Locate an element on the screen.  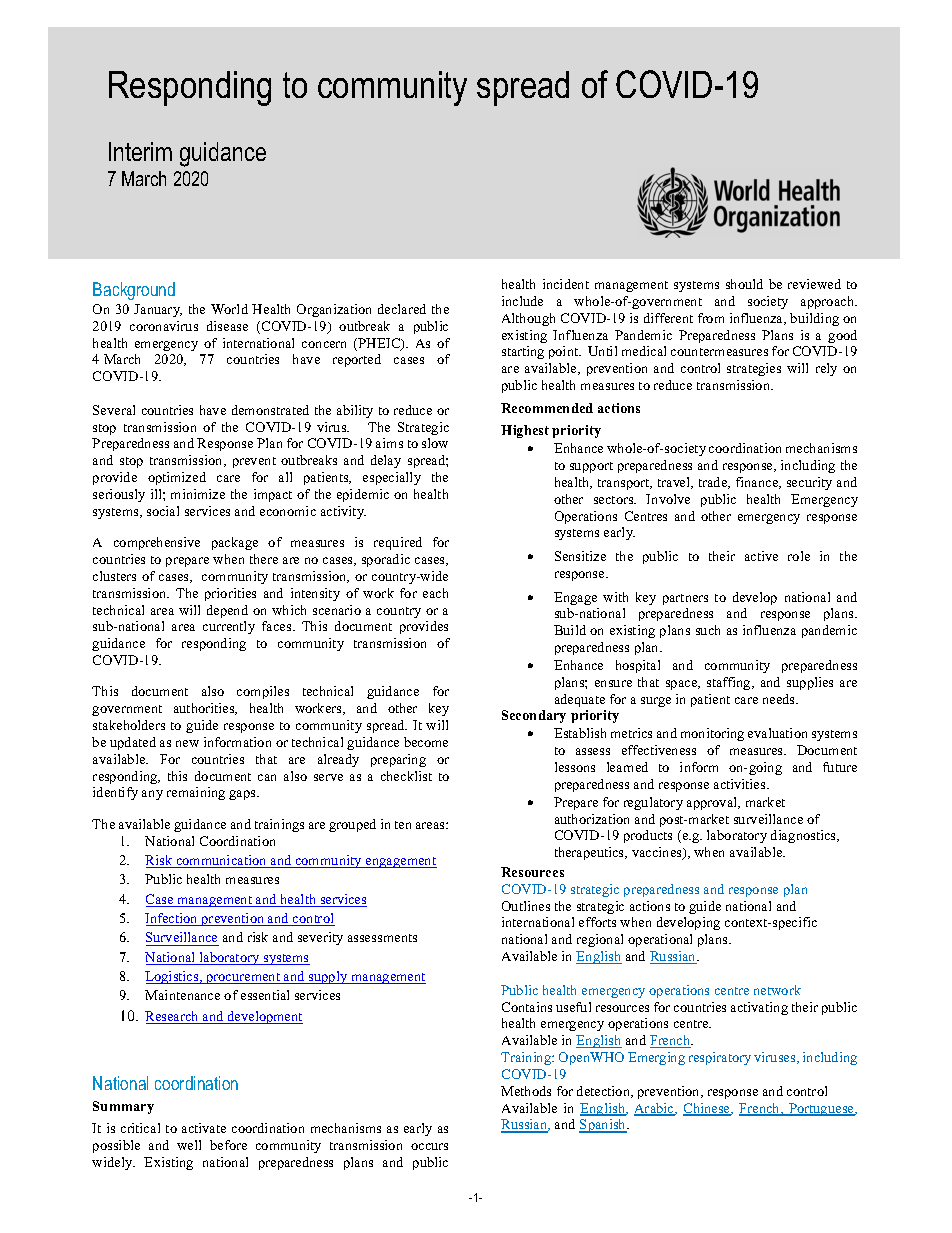
Interim is located at coordinates (140, 151).
